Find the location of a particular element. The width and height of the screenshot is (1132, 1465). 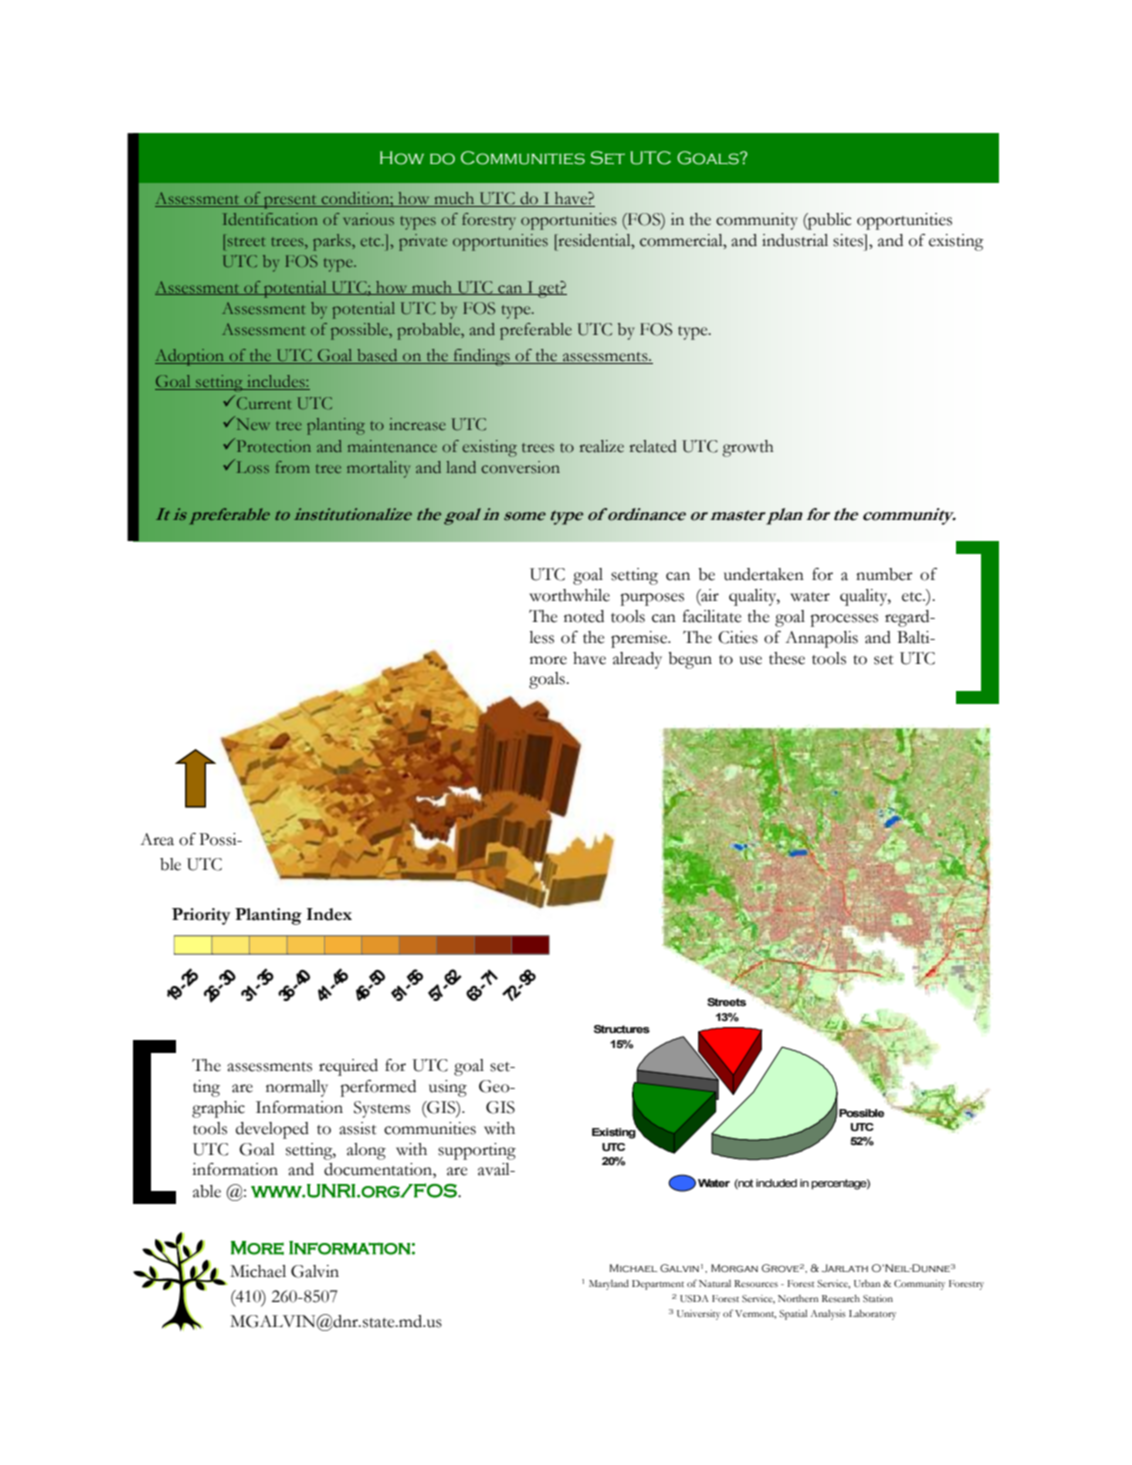

Structures is located at coordinates (622, 1029).
